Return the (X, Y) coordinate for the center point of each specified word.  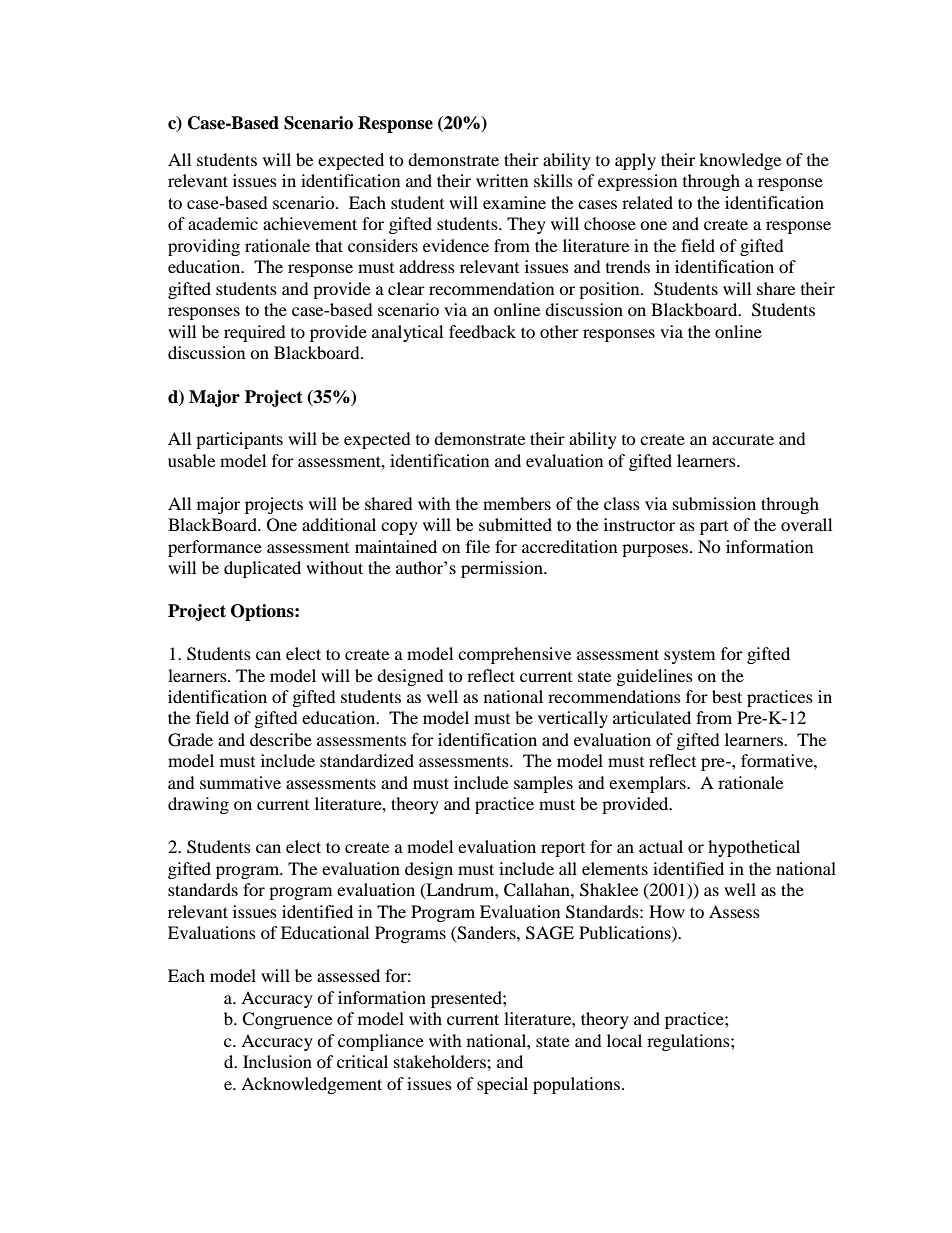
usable (191, 460)
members (517, 503)
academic (223, 223)
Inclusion (277, 1061)
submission (714, 503)
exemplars (648, 784)
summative (240, 782)
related (647, 202)
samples (543, 784)
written (502, 180)
